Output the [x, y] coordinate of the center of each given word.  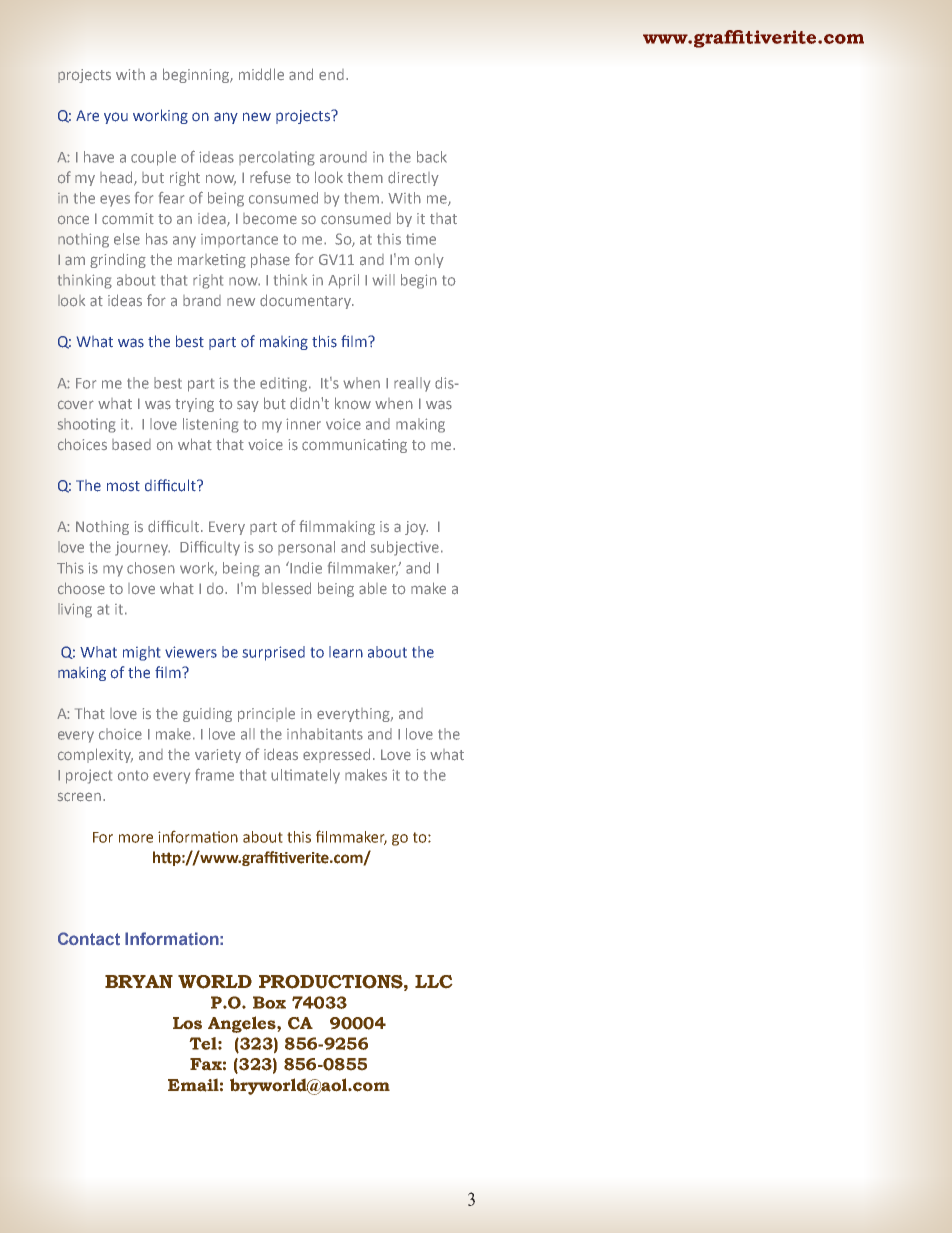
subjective [406, 548]
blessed [286, 588]
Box [269, 1002]
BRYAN [139, 981]
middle [261, 74]
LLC [434, 982]
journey [142, 548]
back [432, 157]
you [116, 118]
